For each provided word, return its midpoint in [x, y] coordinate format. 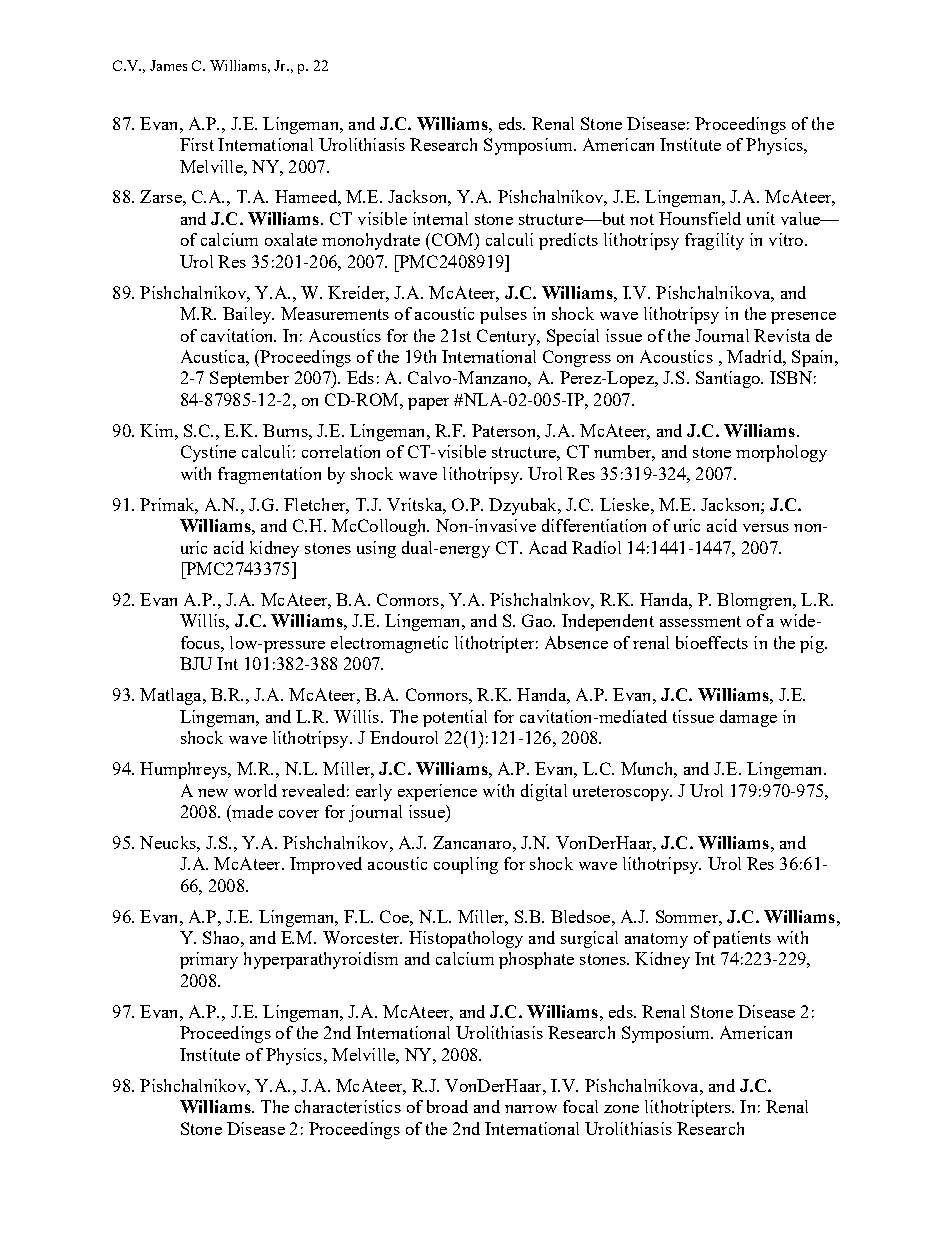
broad [447, 1106]
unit [761, 218]
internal [440, 218]
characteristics [348, 1106]
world [255, 790]
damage [748, 718]
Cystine [208, 453]
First [197, 144]
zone [621, 1109]
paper [428, 404]
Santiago [729, 379]
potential [455, 718]
